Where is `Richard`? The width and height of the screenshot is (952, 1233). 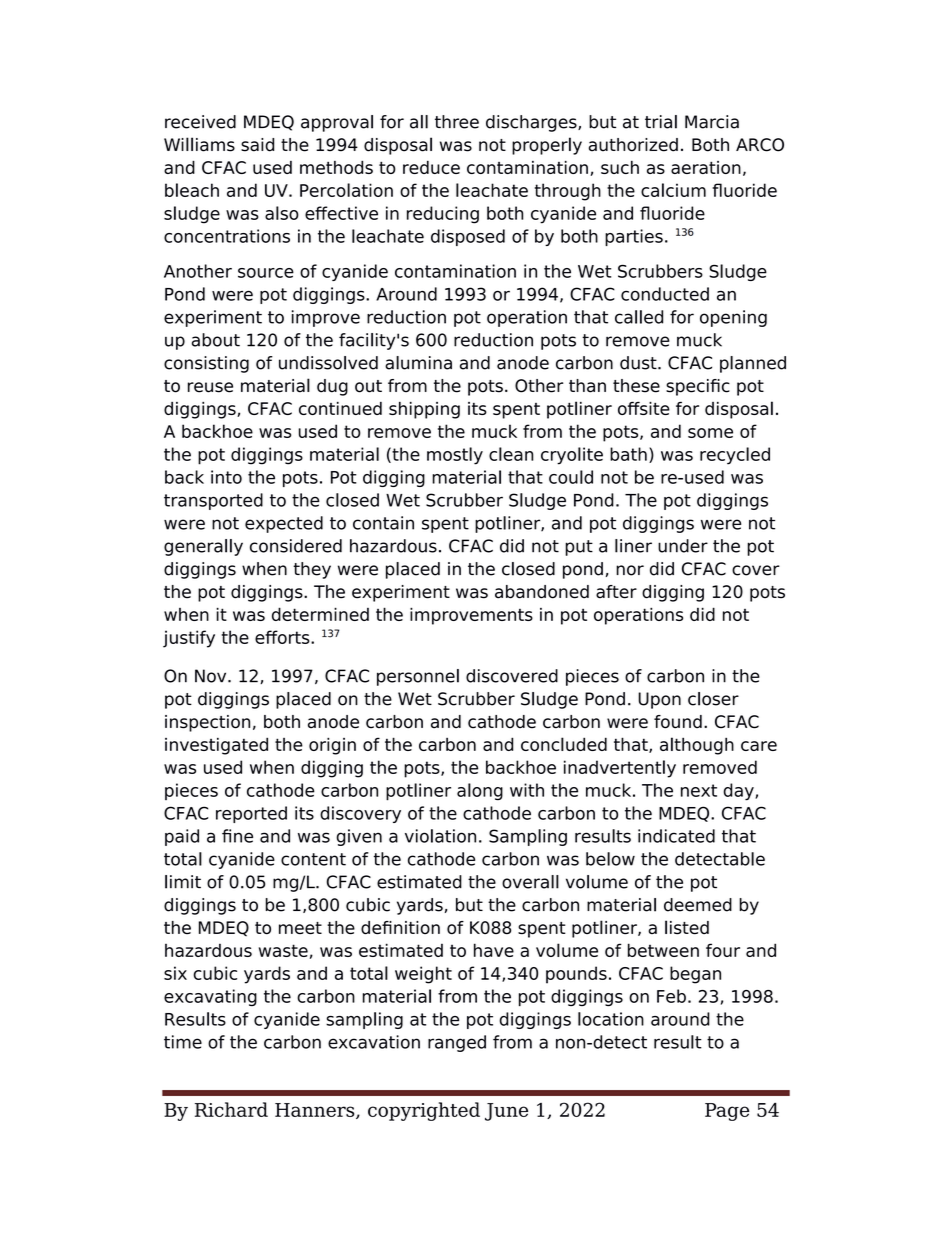 Richard is located at coordinates (231, 1109).
